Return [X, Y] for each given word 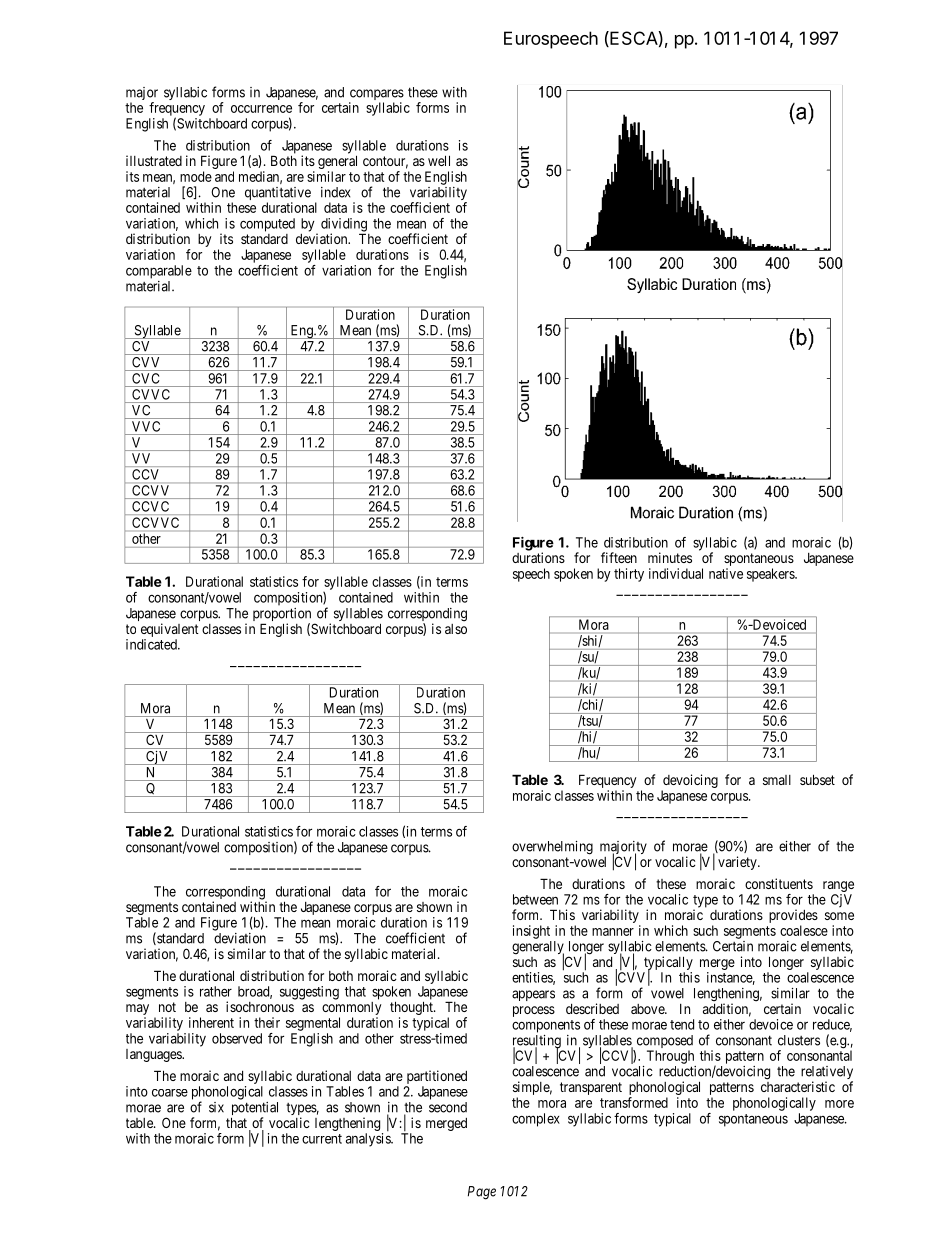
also [456, 629]
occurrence [261, 109]
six [216, 1107]
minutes [670, 557]
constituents [779, 883]
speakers [771, 575]
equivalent [170, 630]
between [535, 899]
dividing [344, 226]
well [439, 160]
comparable [159, 272]
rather [216, 991]
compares [376, 96]
